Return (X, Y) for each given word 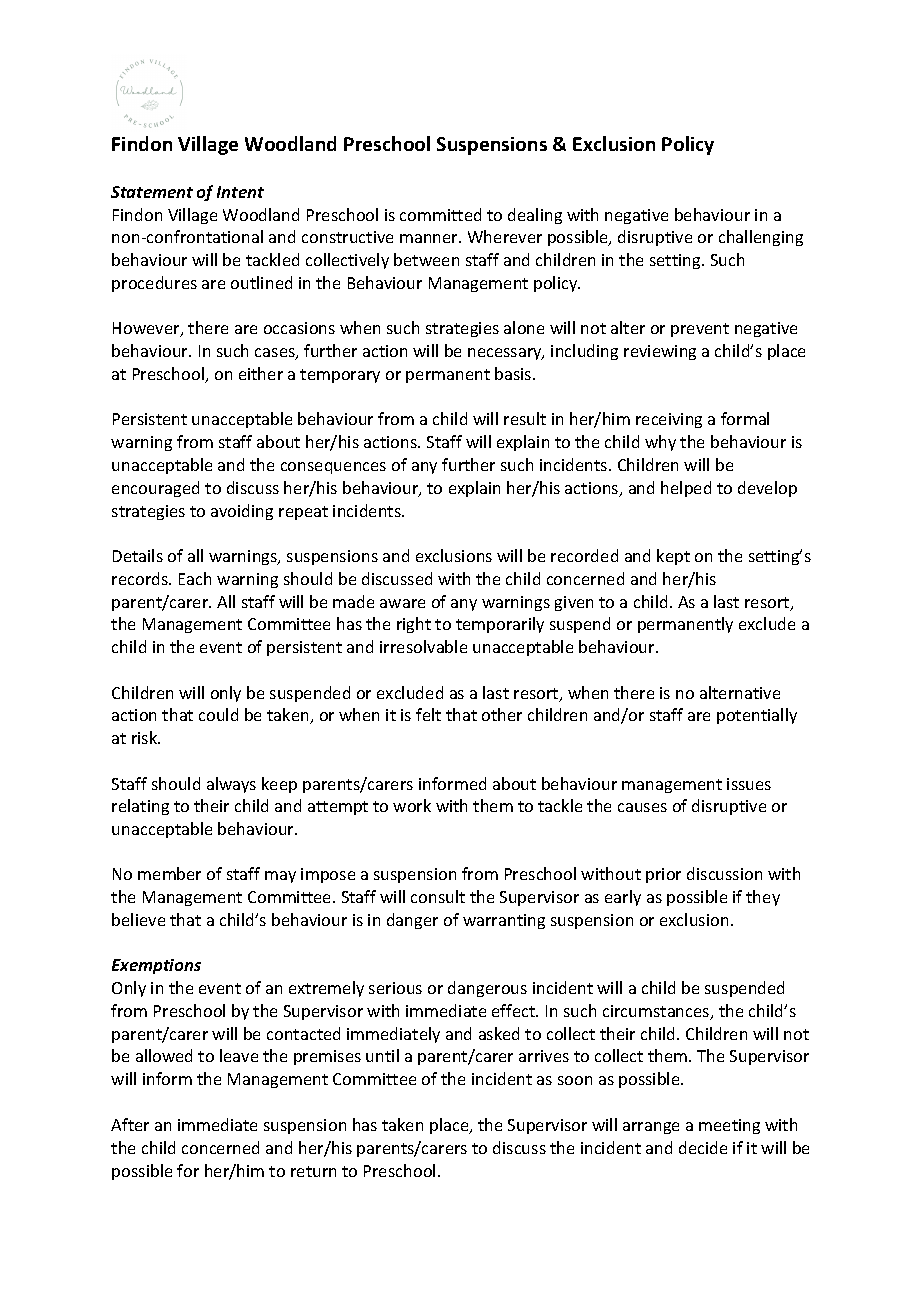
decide (703, 1147)
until (382, 1055)
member (169, 873)
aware (402, 603)
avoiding (242, 512)
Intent (240, 192)
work (412, 805)
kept (673, 557)
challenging (761, 238)
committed (440, 214)
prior (663, 875)
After (130, 1124)
